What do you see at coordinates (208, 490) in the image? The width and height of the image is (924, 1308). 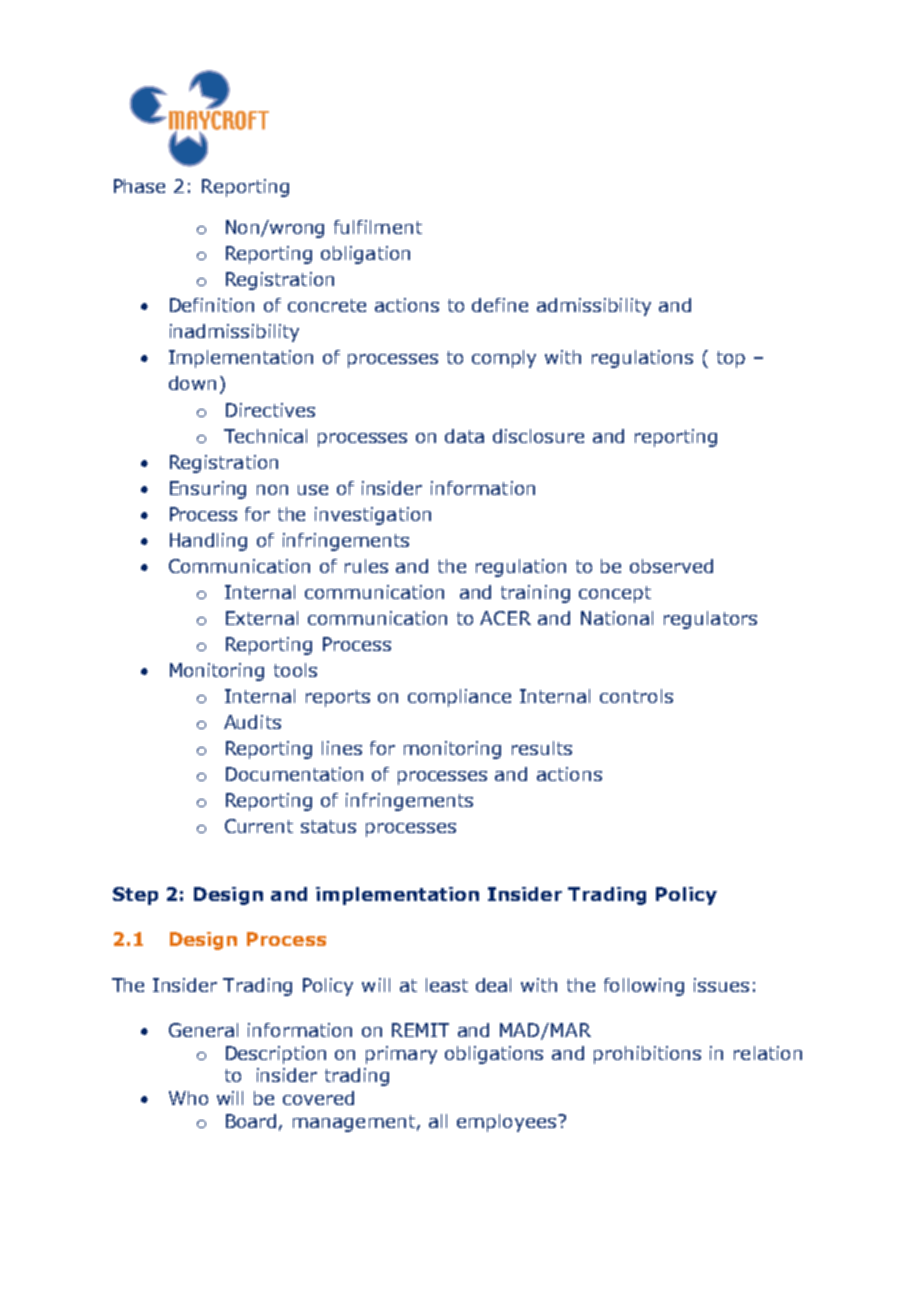 I see `Ensuring` at bounding box center [208, 490].
